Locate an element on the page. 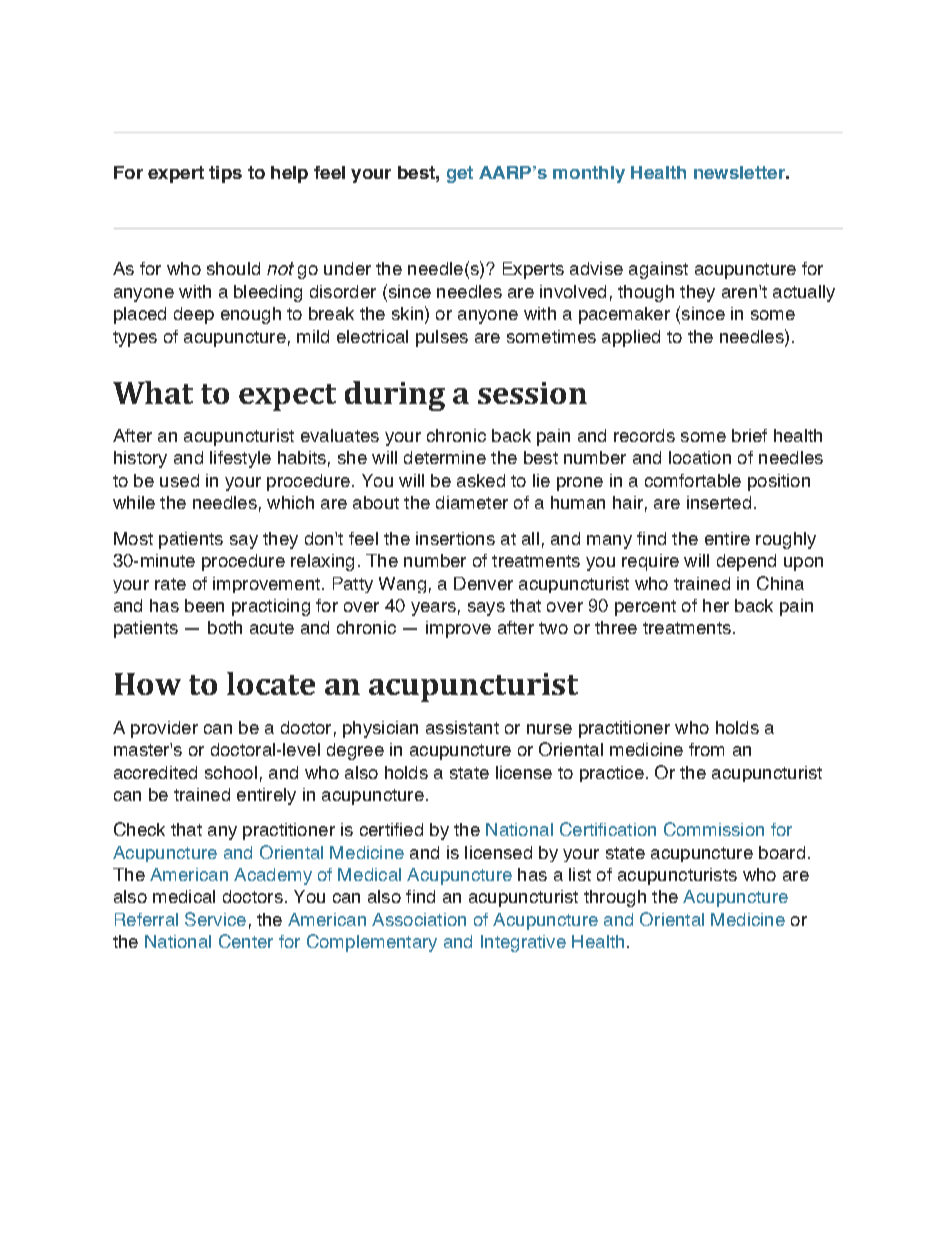 The height and width of the page is (1233, 952). depend is located at coordinates (746, 562).
